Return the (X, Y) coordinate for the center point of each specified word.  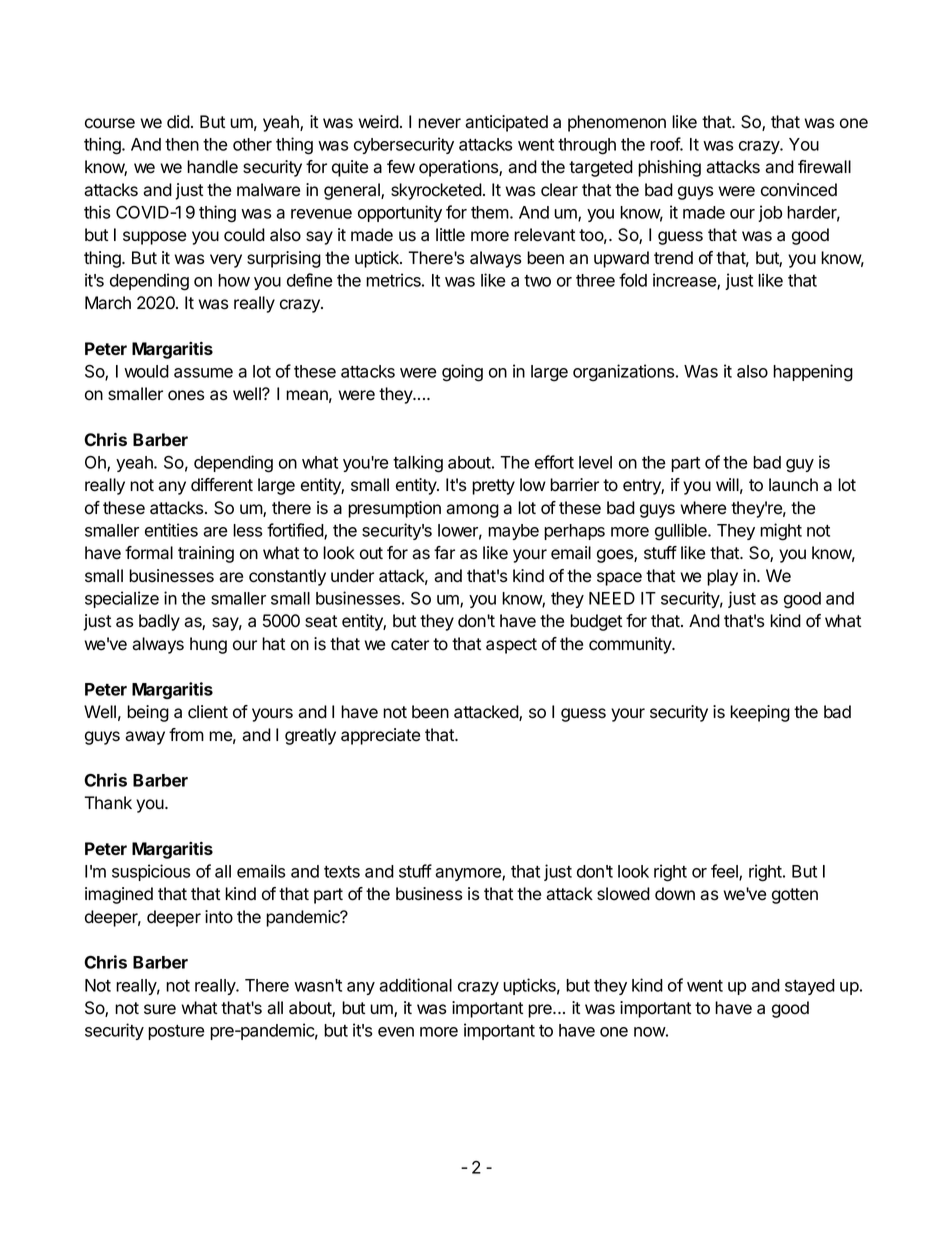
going (462, 373)
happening (813, 373)
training (206, 554)
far (444, 553)
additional (415, 985)
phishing (669, 168)
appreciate (380, 736)
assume (203, 373)
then (182, 144)
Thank (108, 803)
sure (160, 1009)
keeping (760, 713)
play (722, 577)
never (439, 123)
